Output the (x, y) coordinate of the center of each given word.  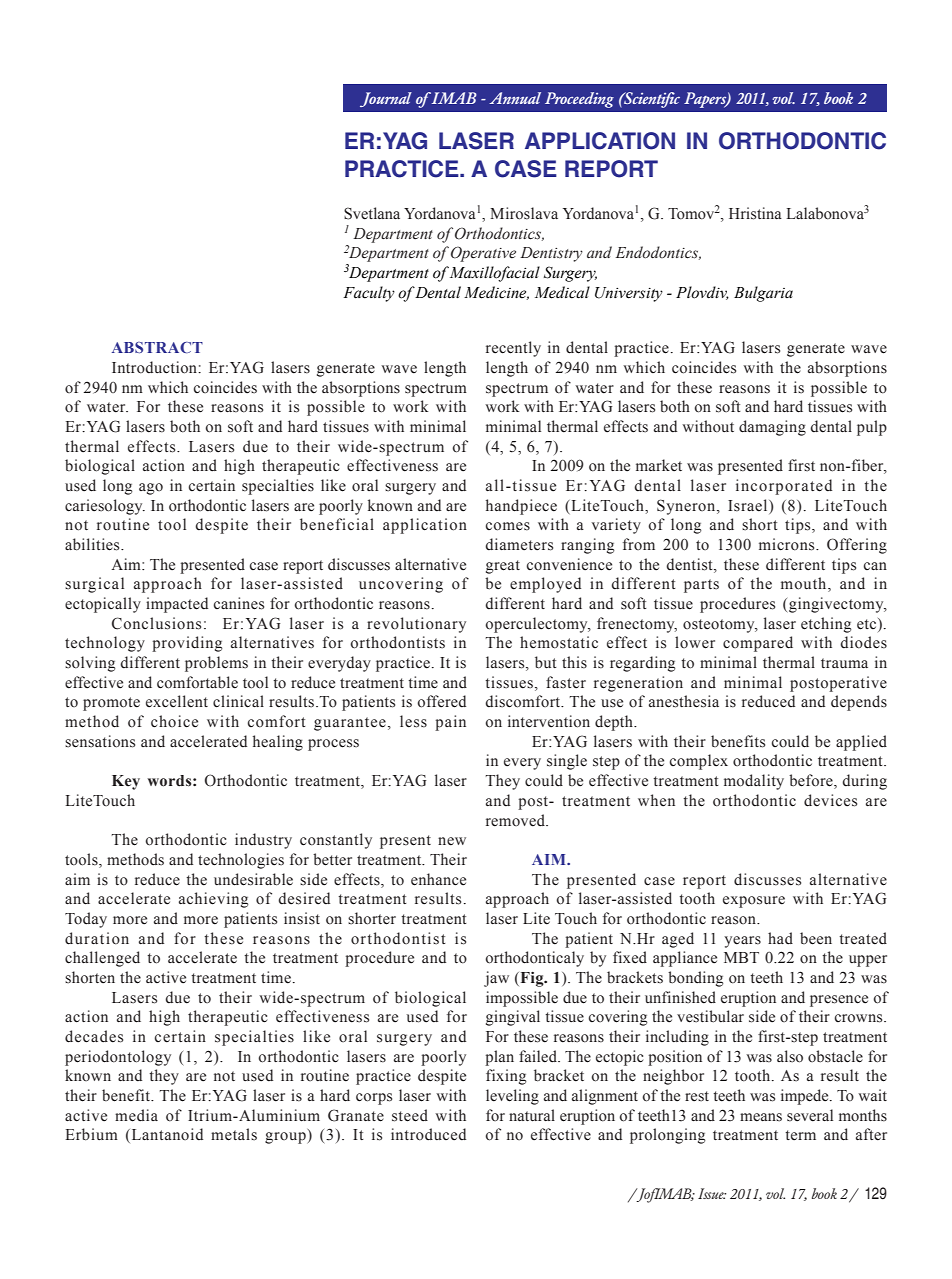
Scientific (651, 100)
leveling (512, 1097)
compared (758, 644)
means (761, 1117)
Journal (386, 99)
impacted (177, 605)
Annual (515, 98)
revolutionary (416, 625)
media (136, 1115)
